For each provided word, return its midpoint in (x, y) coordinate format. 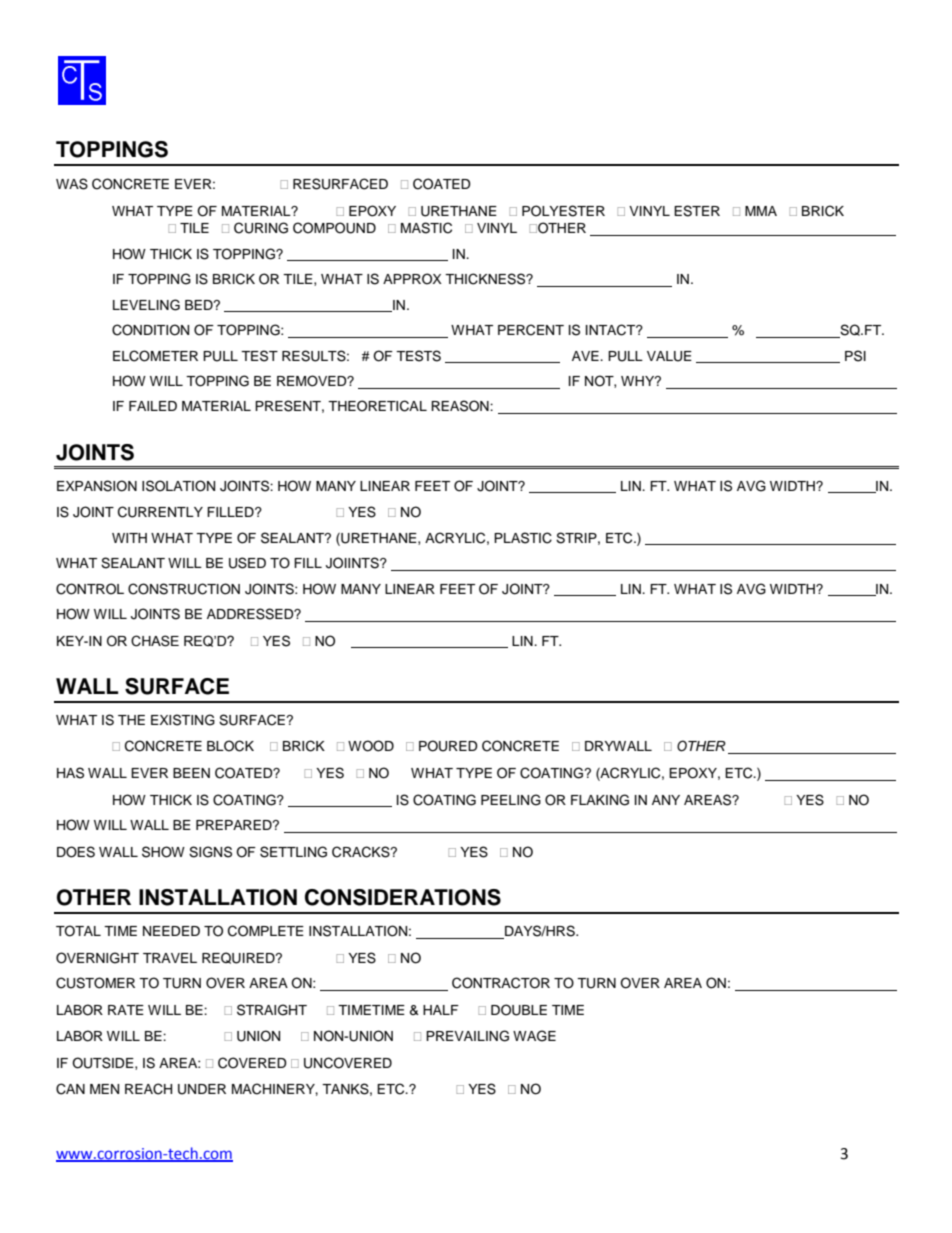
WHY (639, 381)
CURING (261, 228)
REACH (148, 1089)
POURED (448, 746)
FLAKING (600, 800)
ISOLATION (178, 486)
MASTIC (426, 228)
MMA (761, 211)
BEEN (191, 773)
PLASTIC (523, 538)
